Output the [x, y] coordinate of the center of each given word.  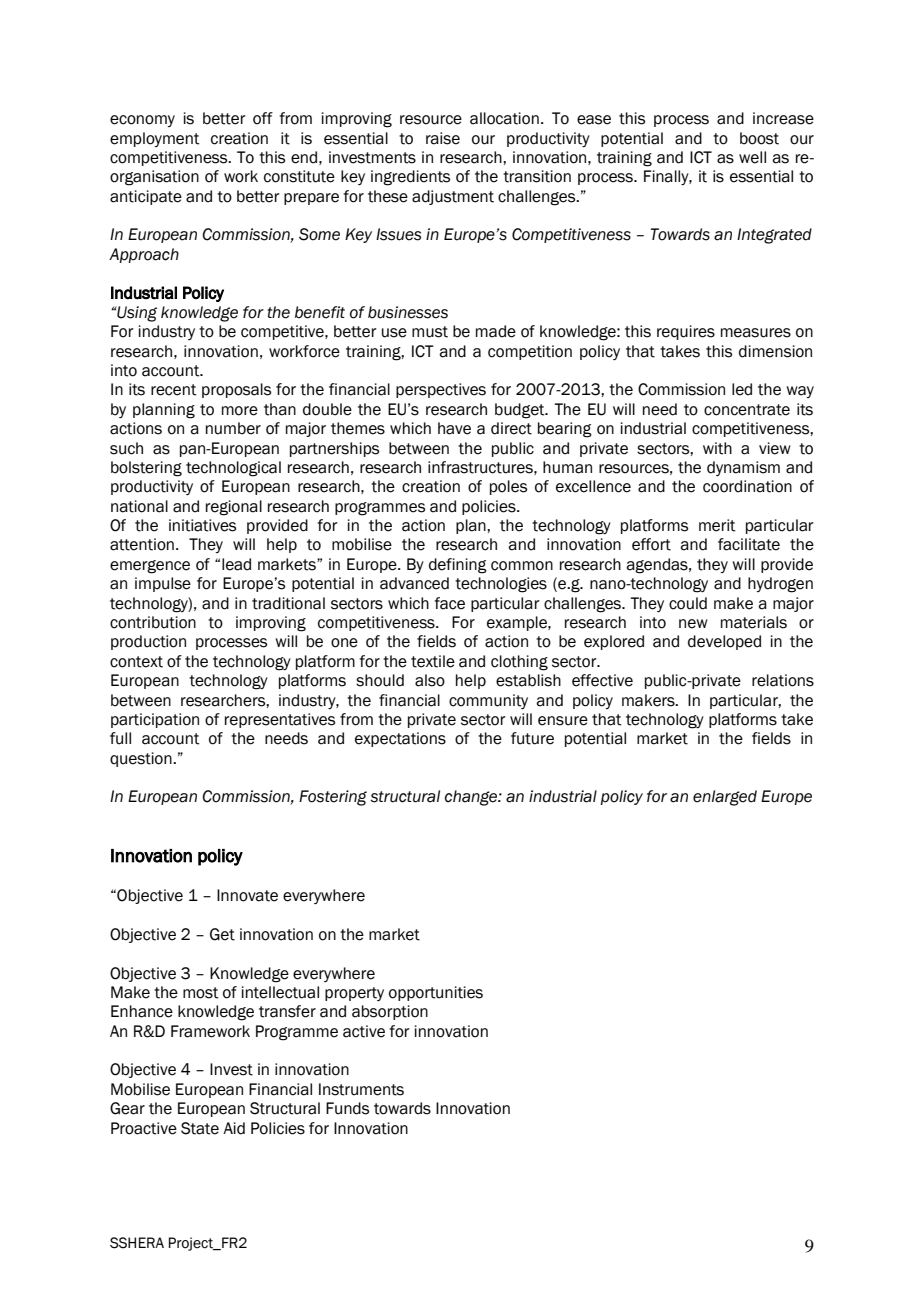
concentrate [747, 410]
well [752, 157]
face [449, 603]
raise [443, 138]
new [693, 624]
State [200, 1128]
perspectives [441, 390]
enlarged [725, 798]
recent [174, 390]
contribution [153, 622]
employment [155, 139]
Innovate [247, 895]
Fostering [333, 798]
